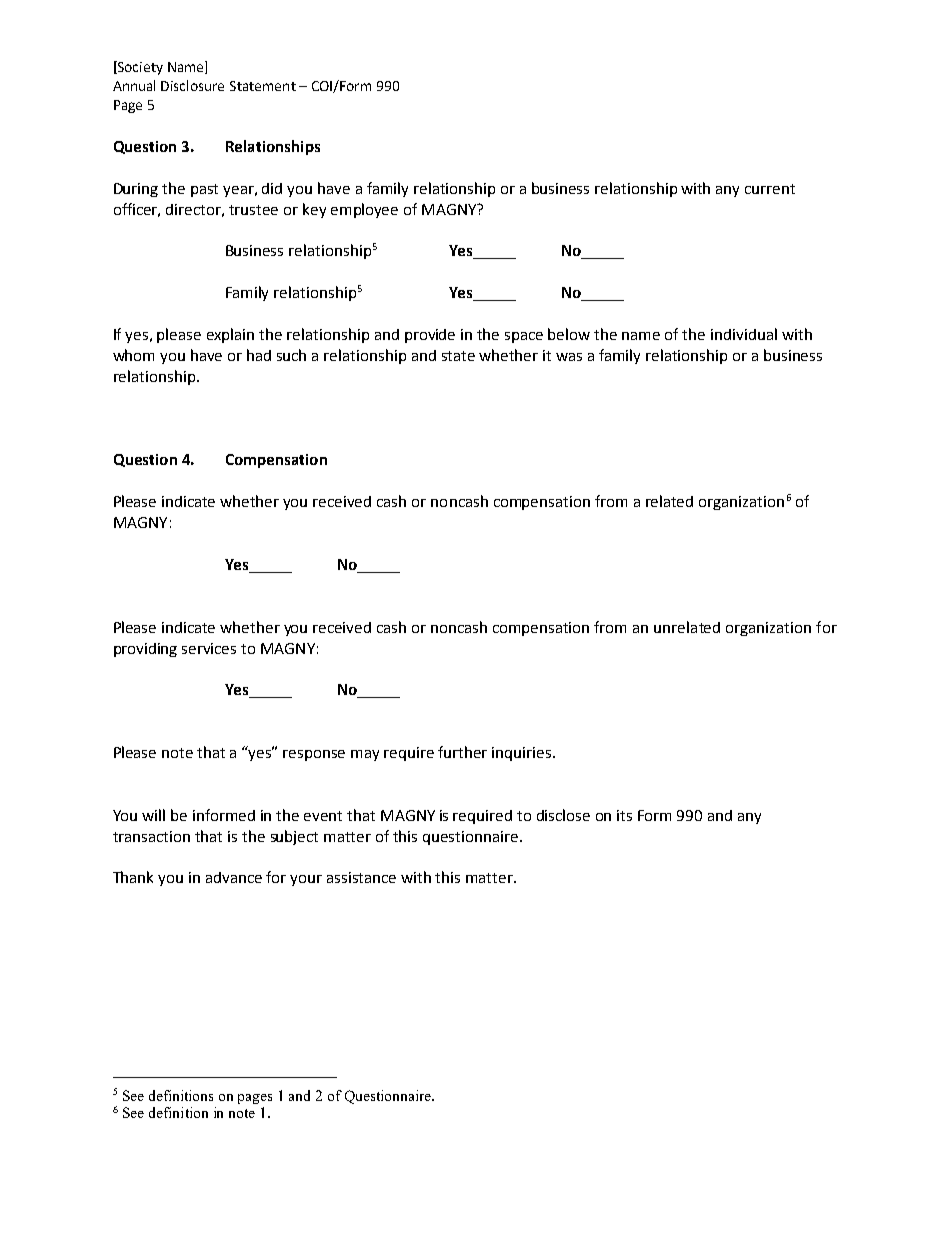 This screenshot has width=952, height=1233. What do you see at coordinates (770, 189) in the screenshot?
I see `current` at bounding box center [770, 189].
